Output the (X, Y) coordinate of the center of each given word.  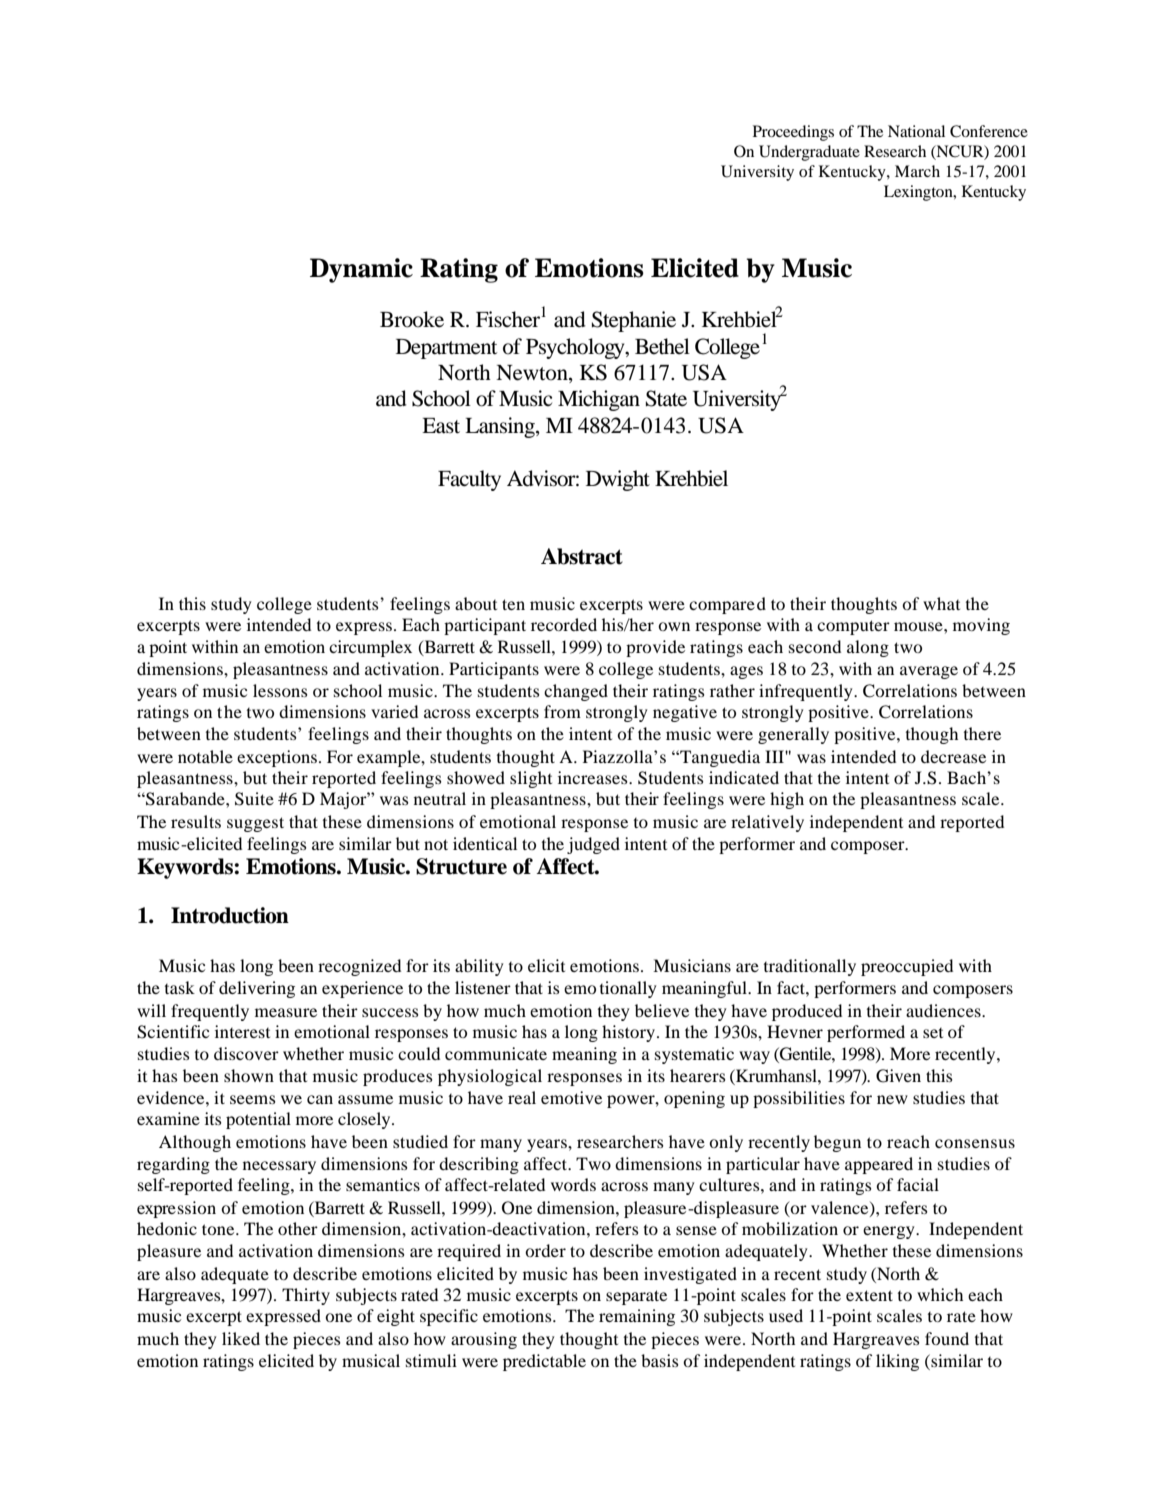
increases (594, 777)
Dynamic (361, 270)
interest (242, 1031)
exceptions (277, 758)
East (441, 426)
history (628, 1033)
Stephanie (634, 321)
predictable (544, 1362)
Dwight (618, 480)
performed (866, 1033)
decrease (953, 756)
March (917, 171)
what (941, 603)
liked (241, 1338)
